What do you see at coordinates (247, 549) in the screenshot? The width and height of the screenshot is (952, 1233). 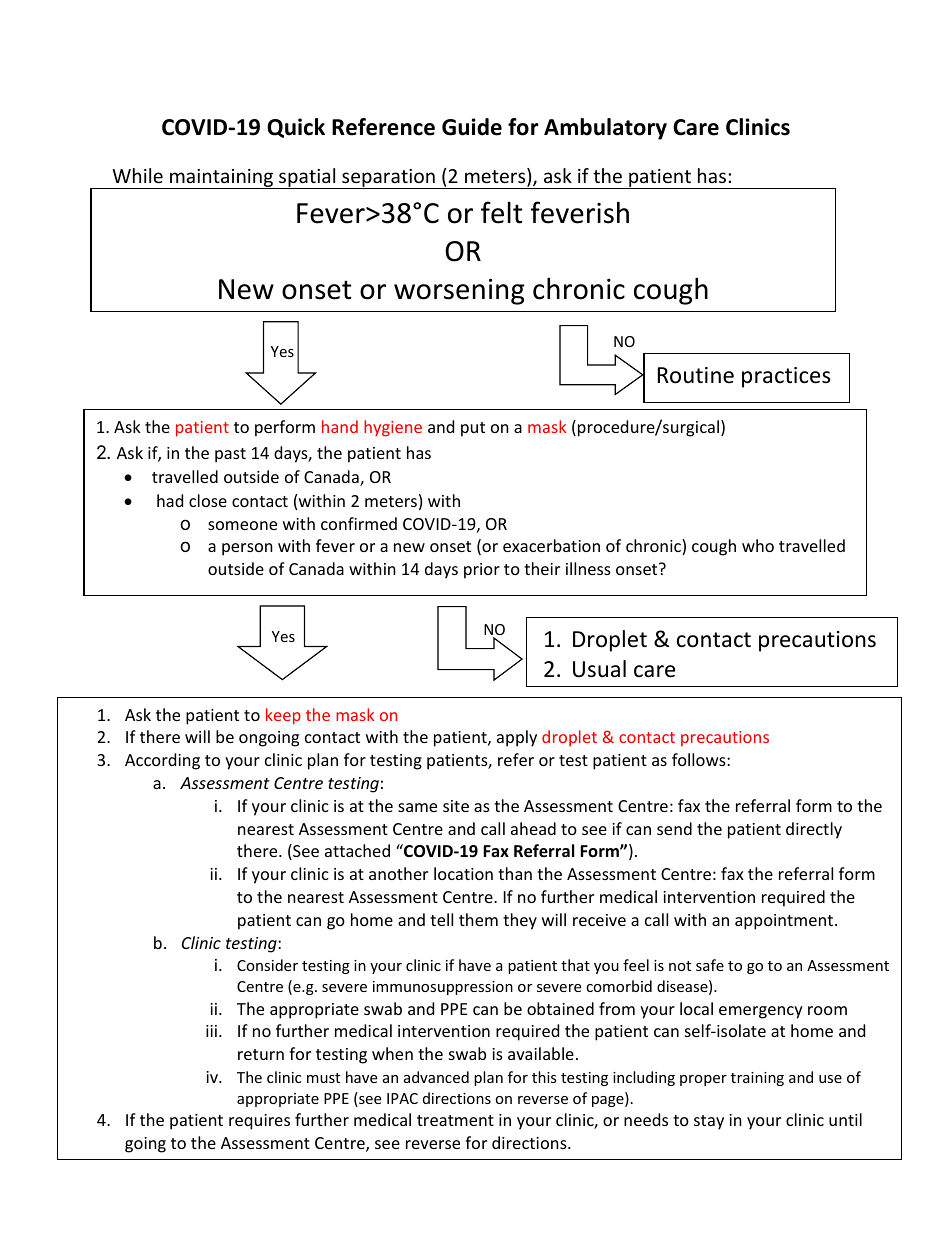 I see `person` at bounding box center [247, 549].
